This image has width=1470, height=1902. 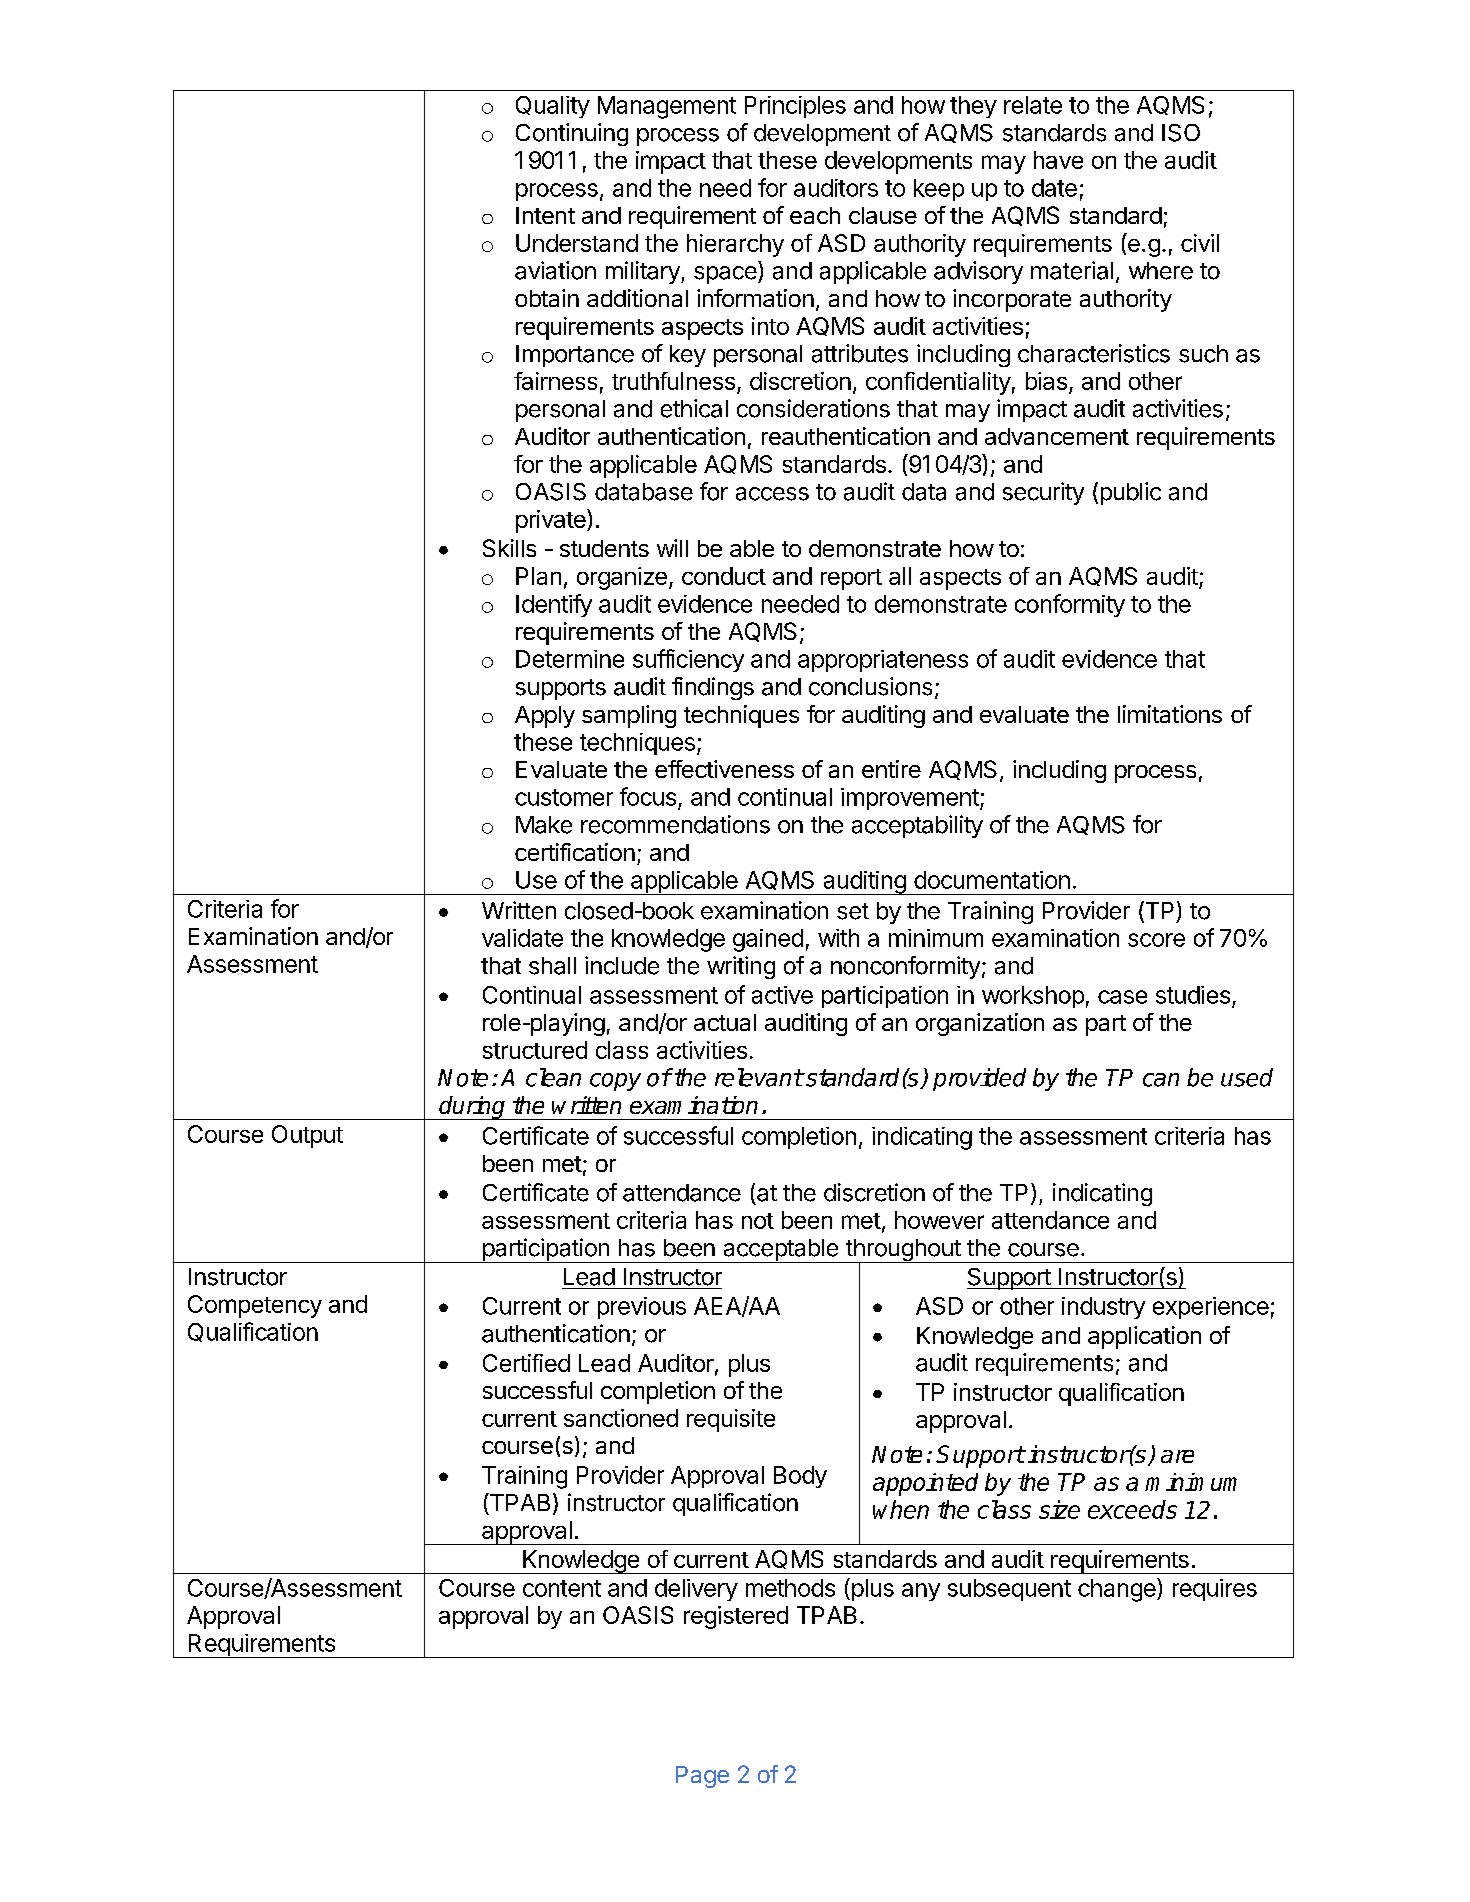 I want to click on Intent, so click(x=545, y=215).
